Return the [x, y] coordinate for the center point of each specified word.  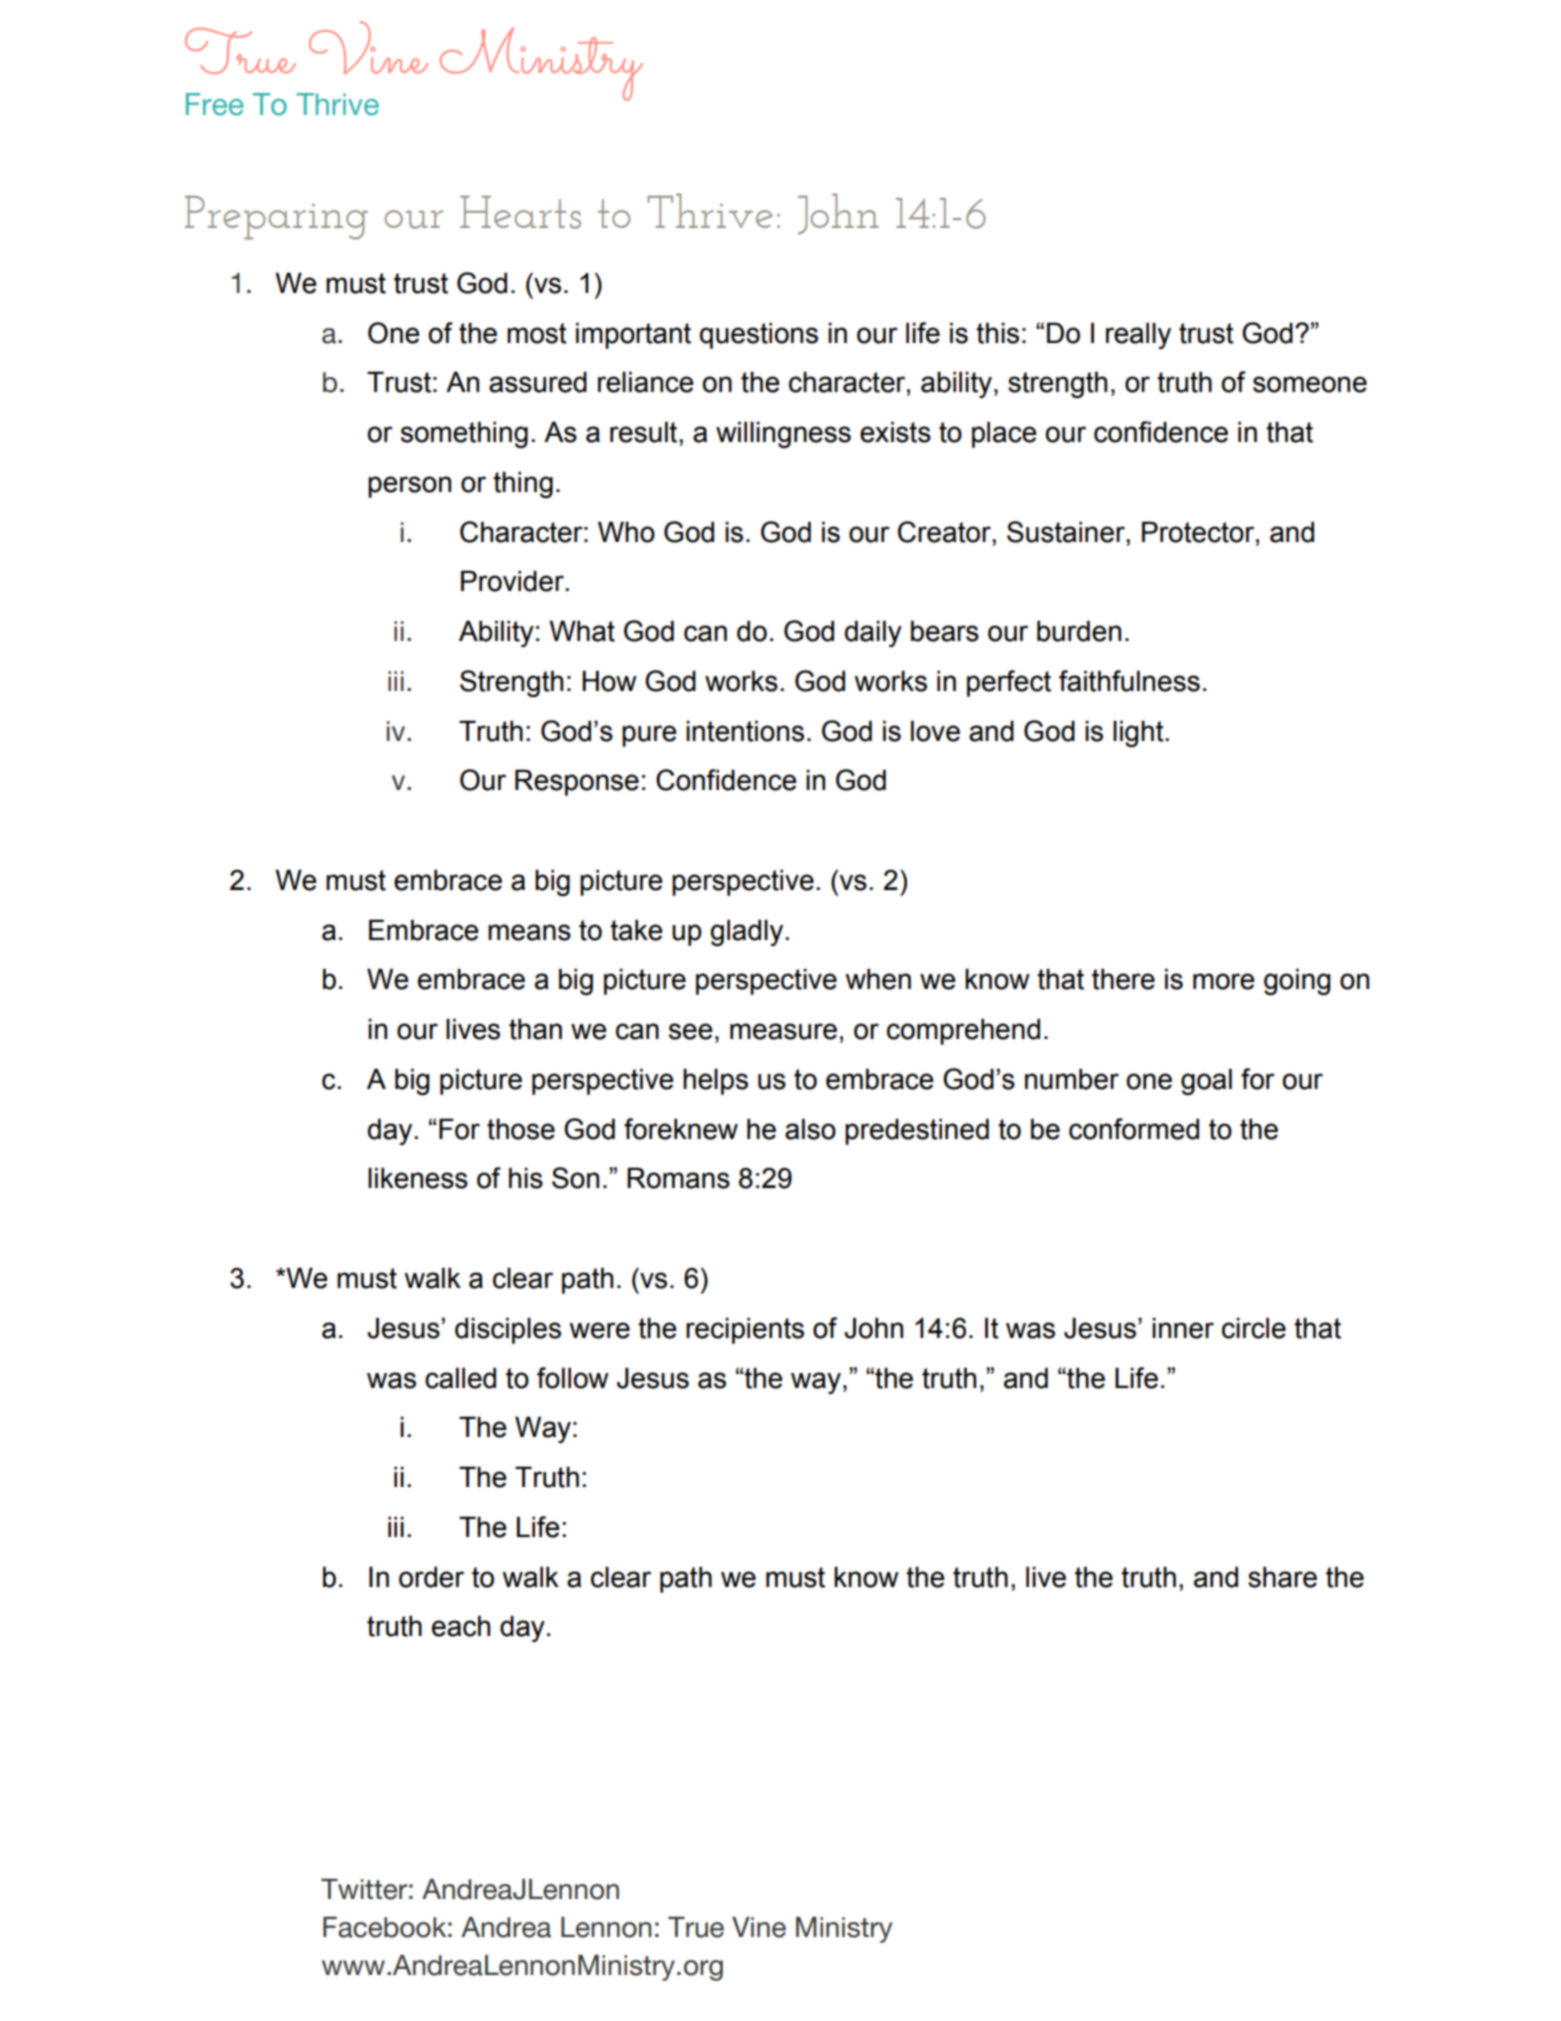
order [431, 1577]
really [1138, 335]
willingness [783, 434]
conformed [1134, 1129]
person [409, 487]
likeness [418, 1178]
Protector [1199, 532]
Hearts [520, 212]
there [1123, 979]
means [529, 932]
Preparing [276, 218]
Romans [678, 1178]
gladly [748, 932]
